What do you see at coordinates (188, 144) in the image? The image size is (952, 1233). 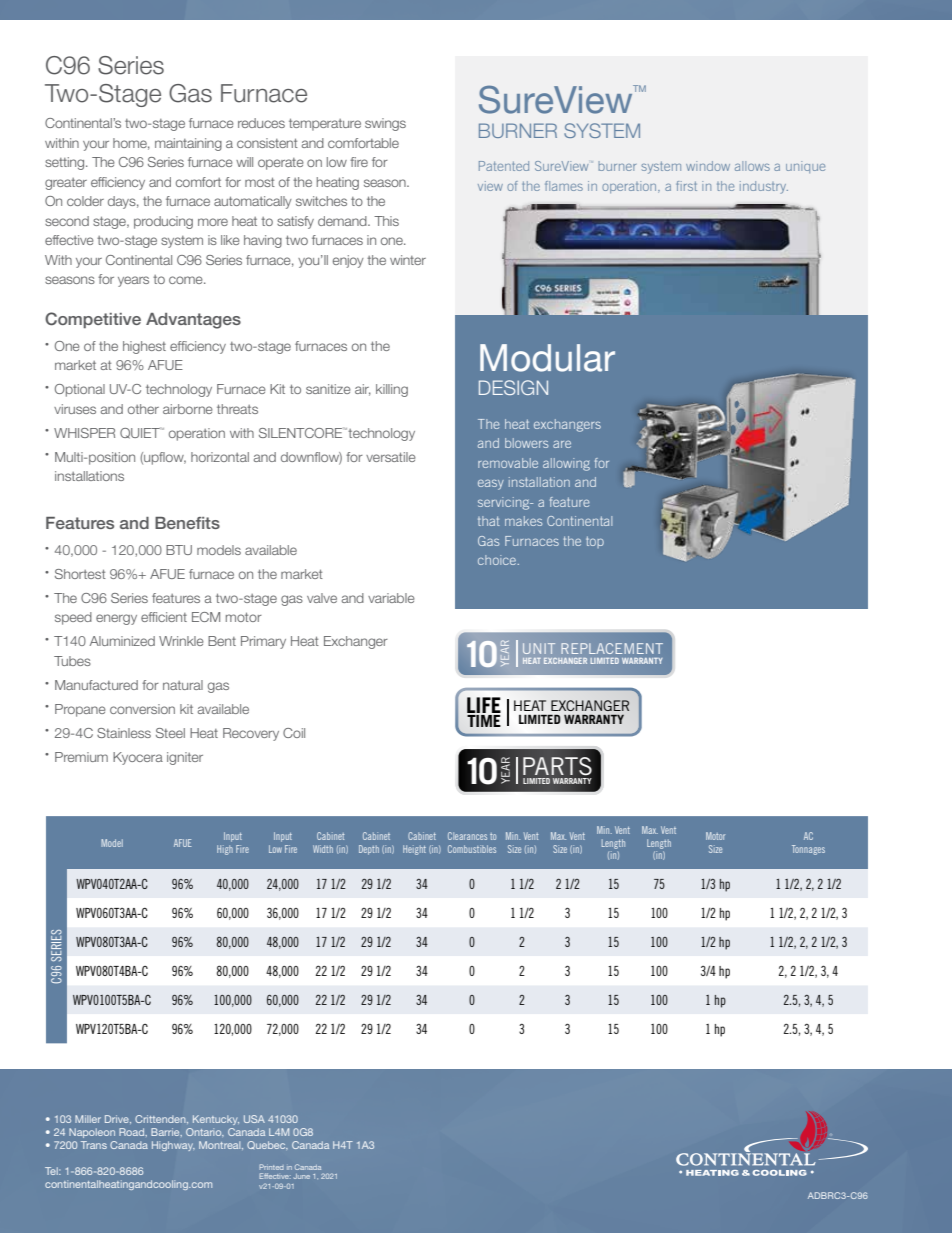 I see `maintaining` at bounding box center [188, 144].
